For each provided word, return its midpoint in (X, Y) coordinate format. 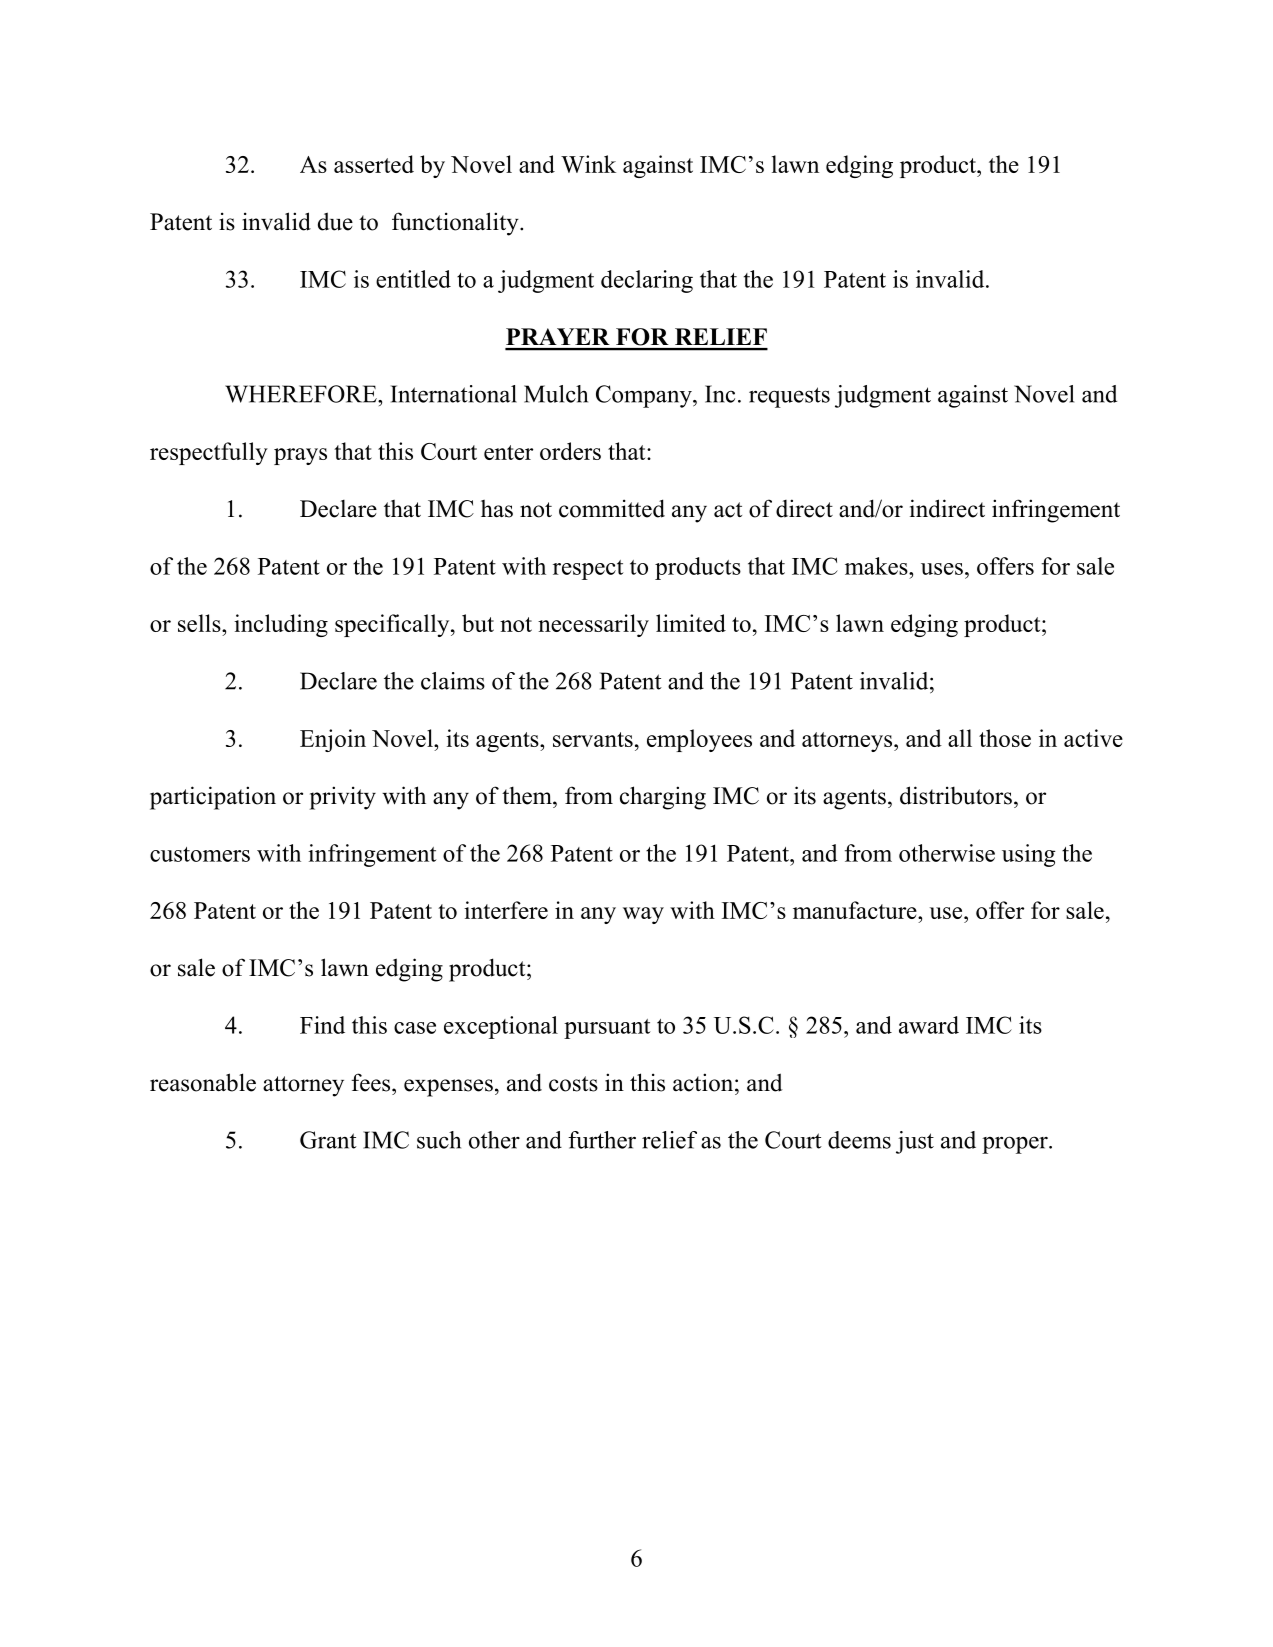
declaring (647, 281)
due (335, 221)
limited (691, 623)
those (1005, 738)
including (281, 625)
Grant (328, 1140)
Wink (588, 164)
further (602, 1140)
